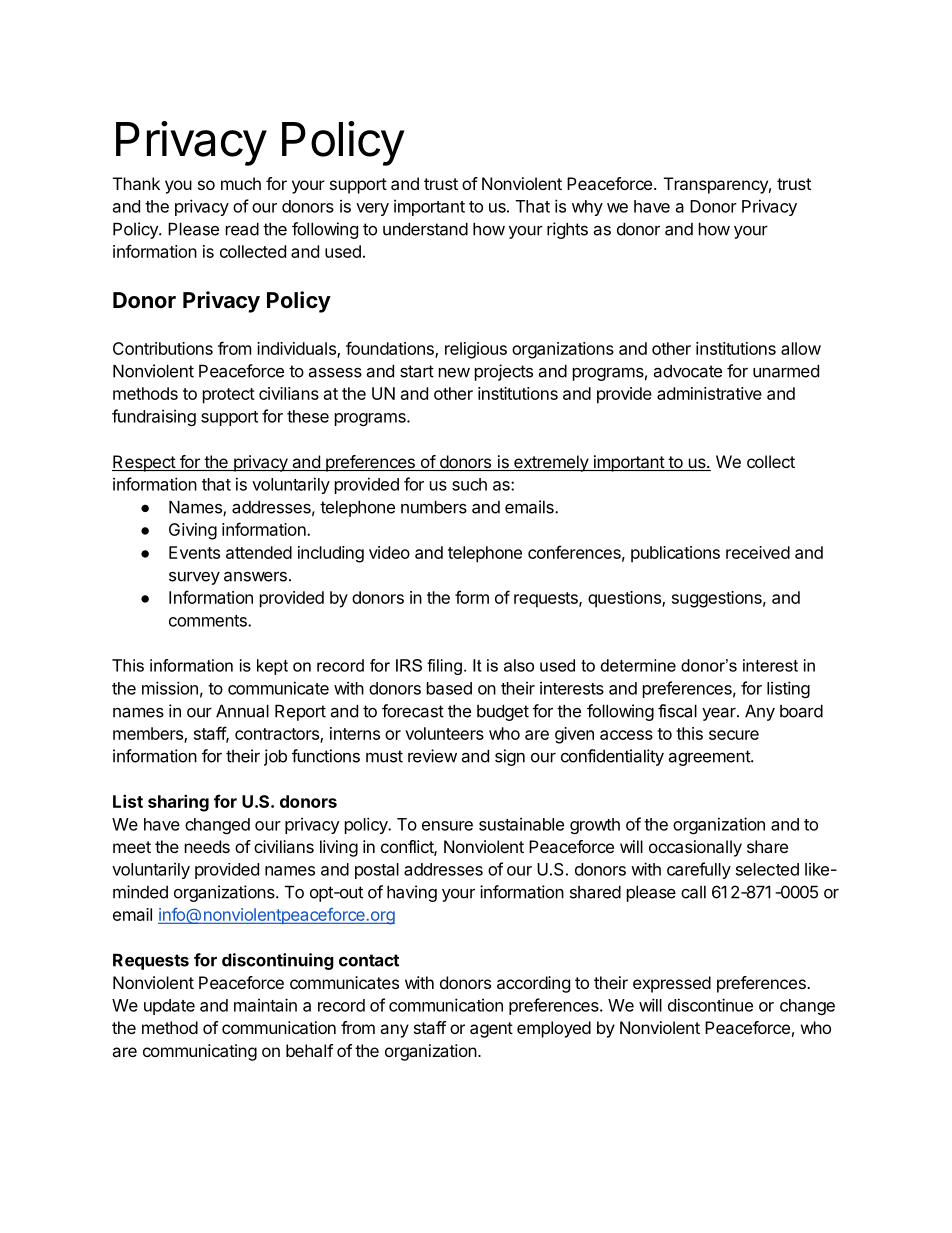 The width and height of the screenshot is (952, 1233). I want to click on ensure, so click(447, 826).
